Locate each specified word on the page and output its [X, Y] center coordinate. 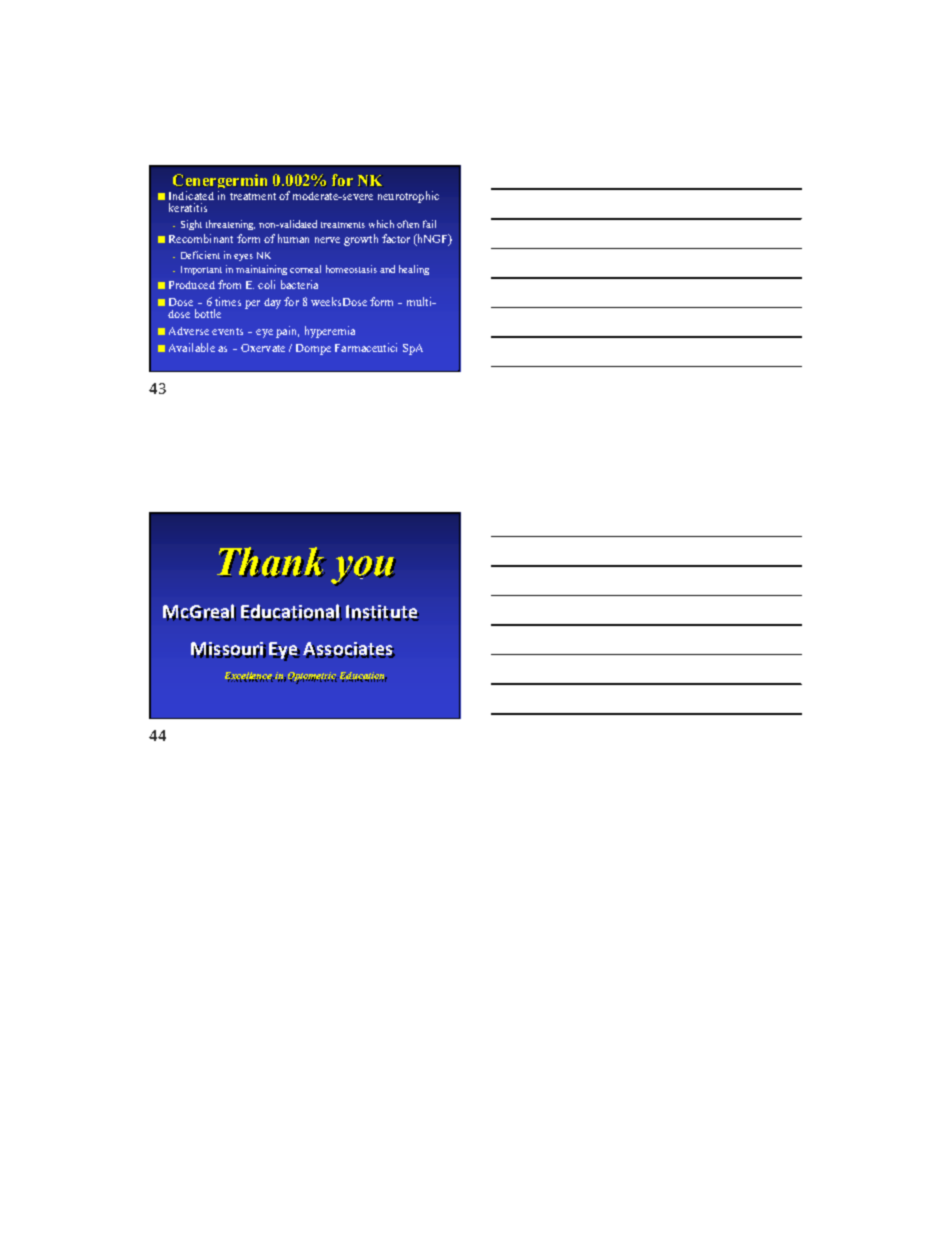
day [272, 303]
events [227, 331]
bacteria [299, 284]
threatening [230, 225]
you [363, 571]
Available [192, 347]
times [228, 301]
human [293, 238]
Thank [272, 562]
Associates [349, 650]
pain [287, 332]
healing [414, 270]
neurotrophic [408, 197]
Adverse [189, 331]
